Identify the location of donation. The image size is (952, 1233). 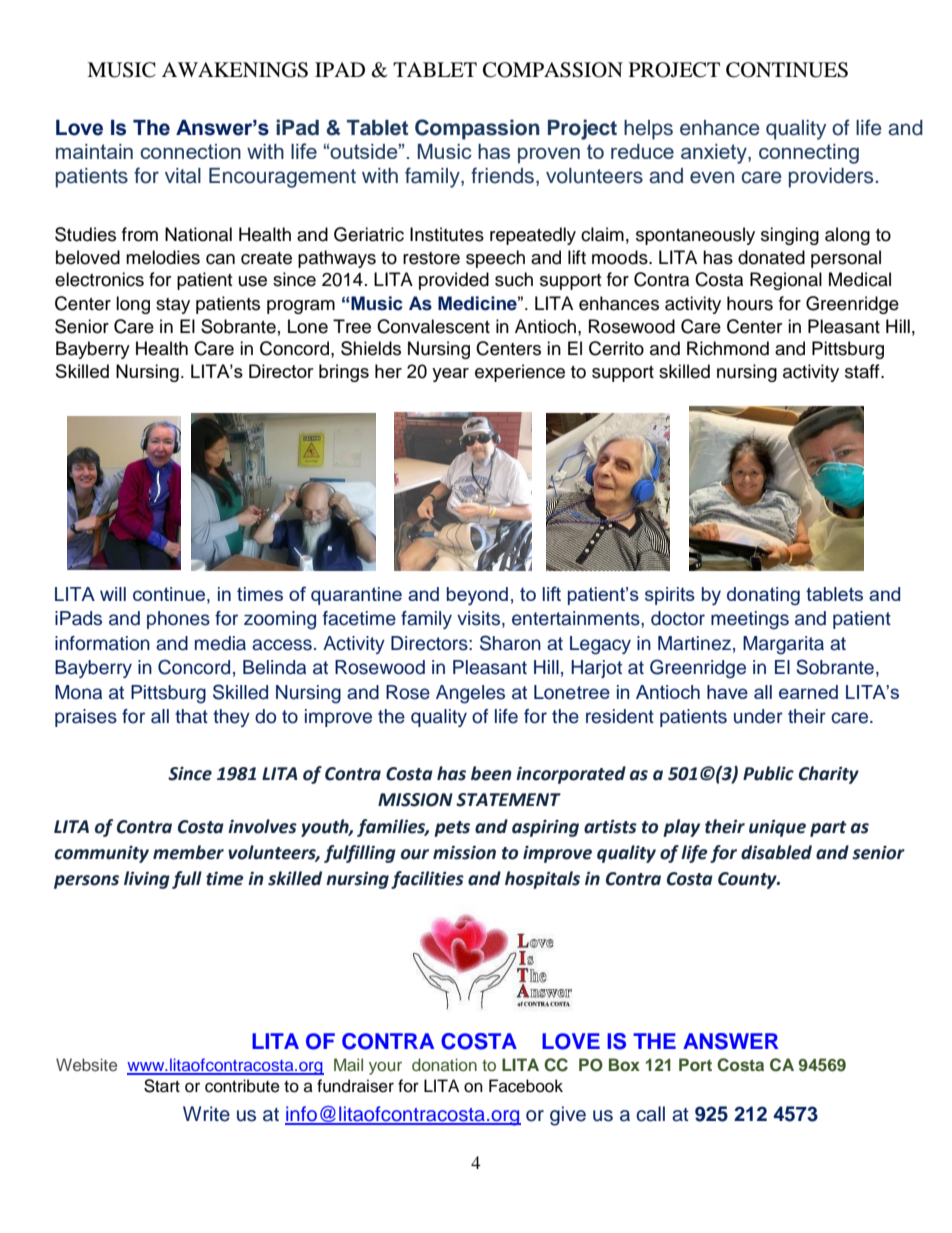
(444, 1064).
